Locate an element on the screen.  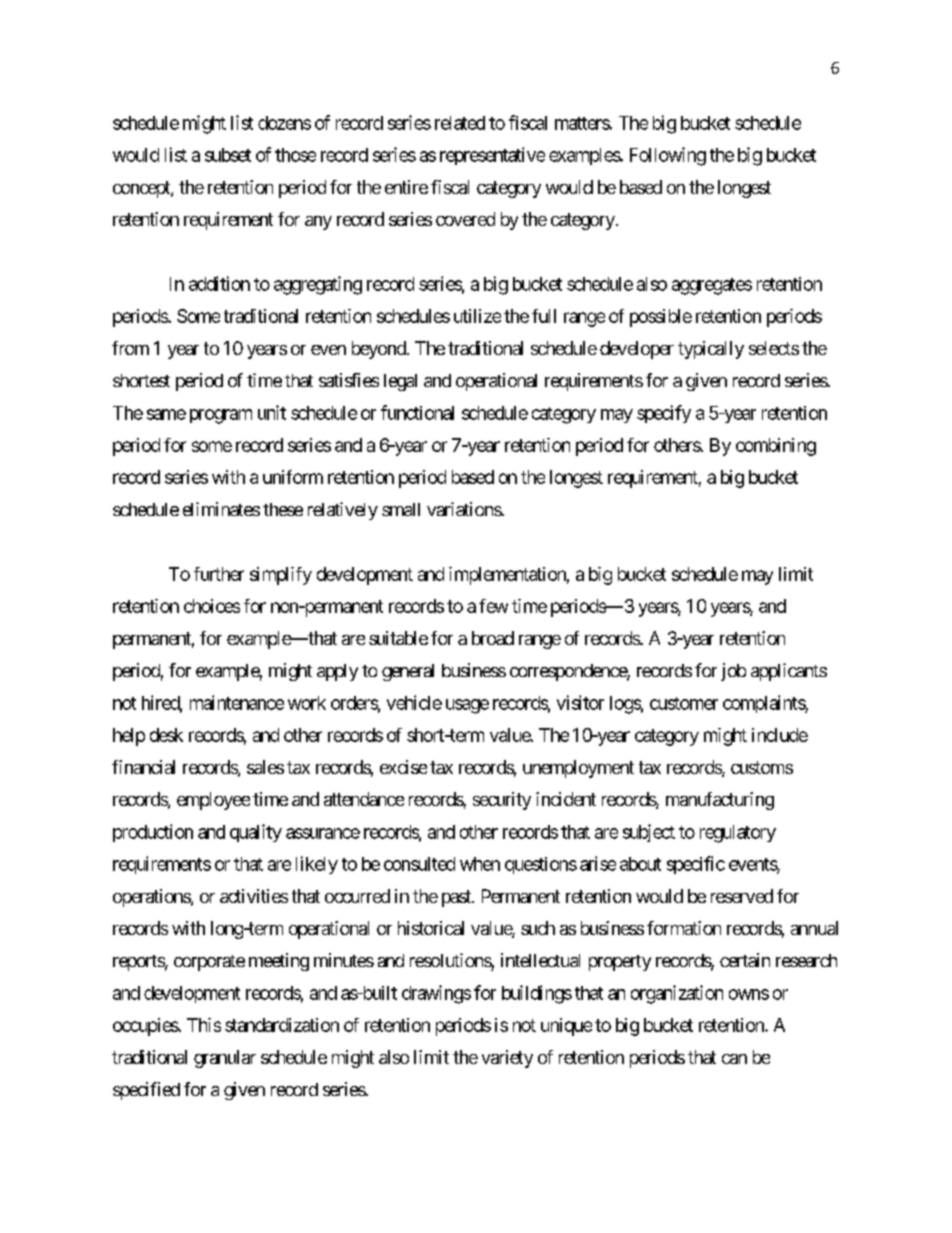
subset is located at coordinates (228, 155).
